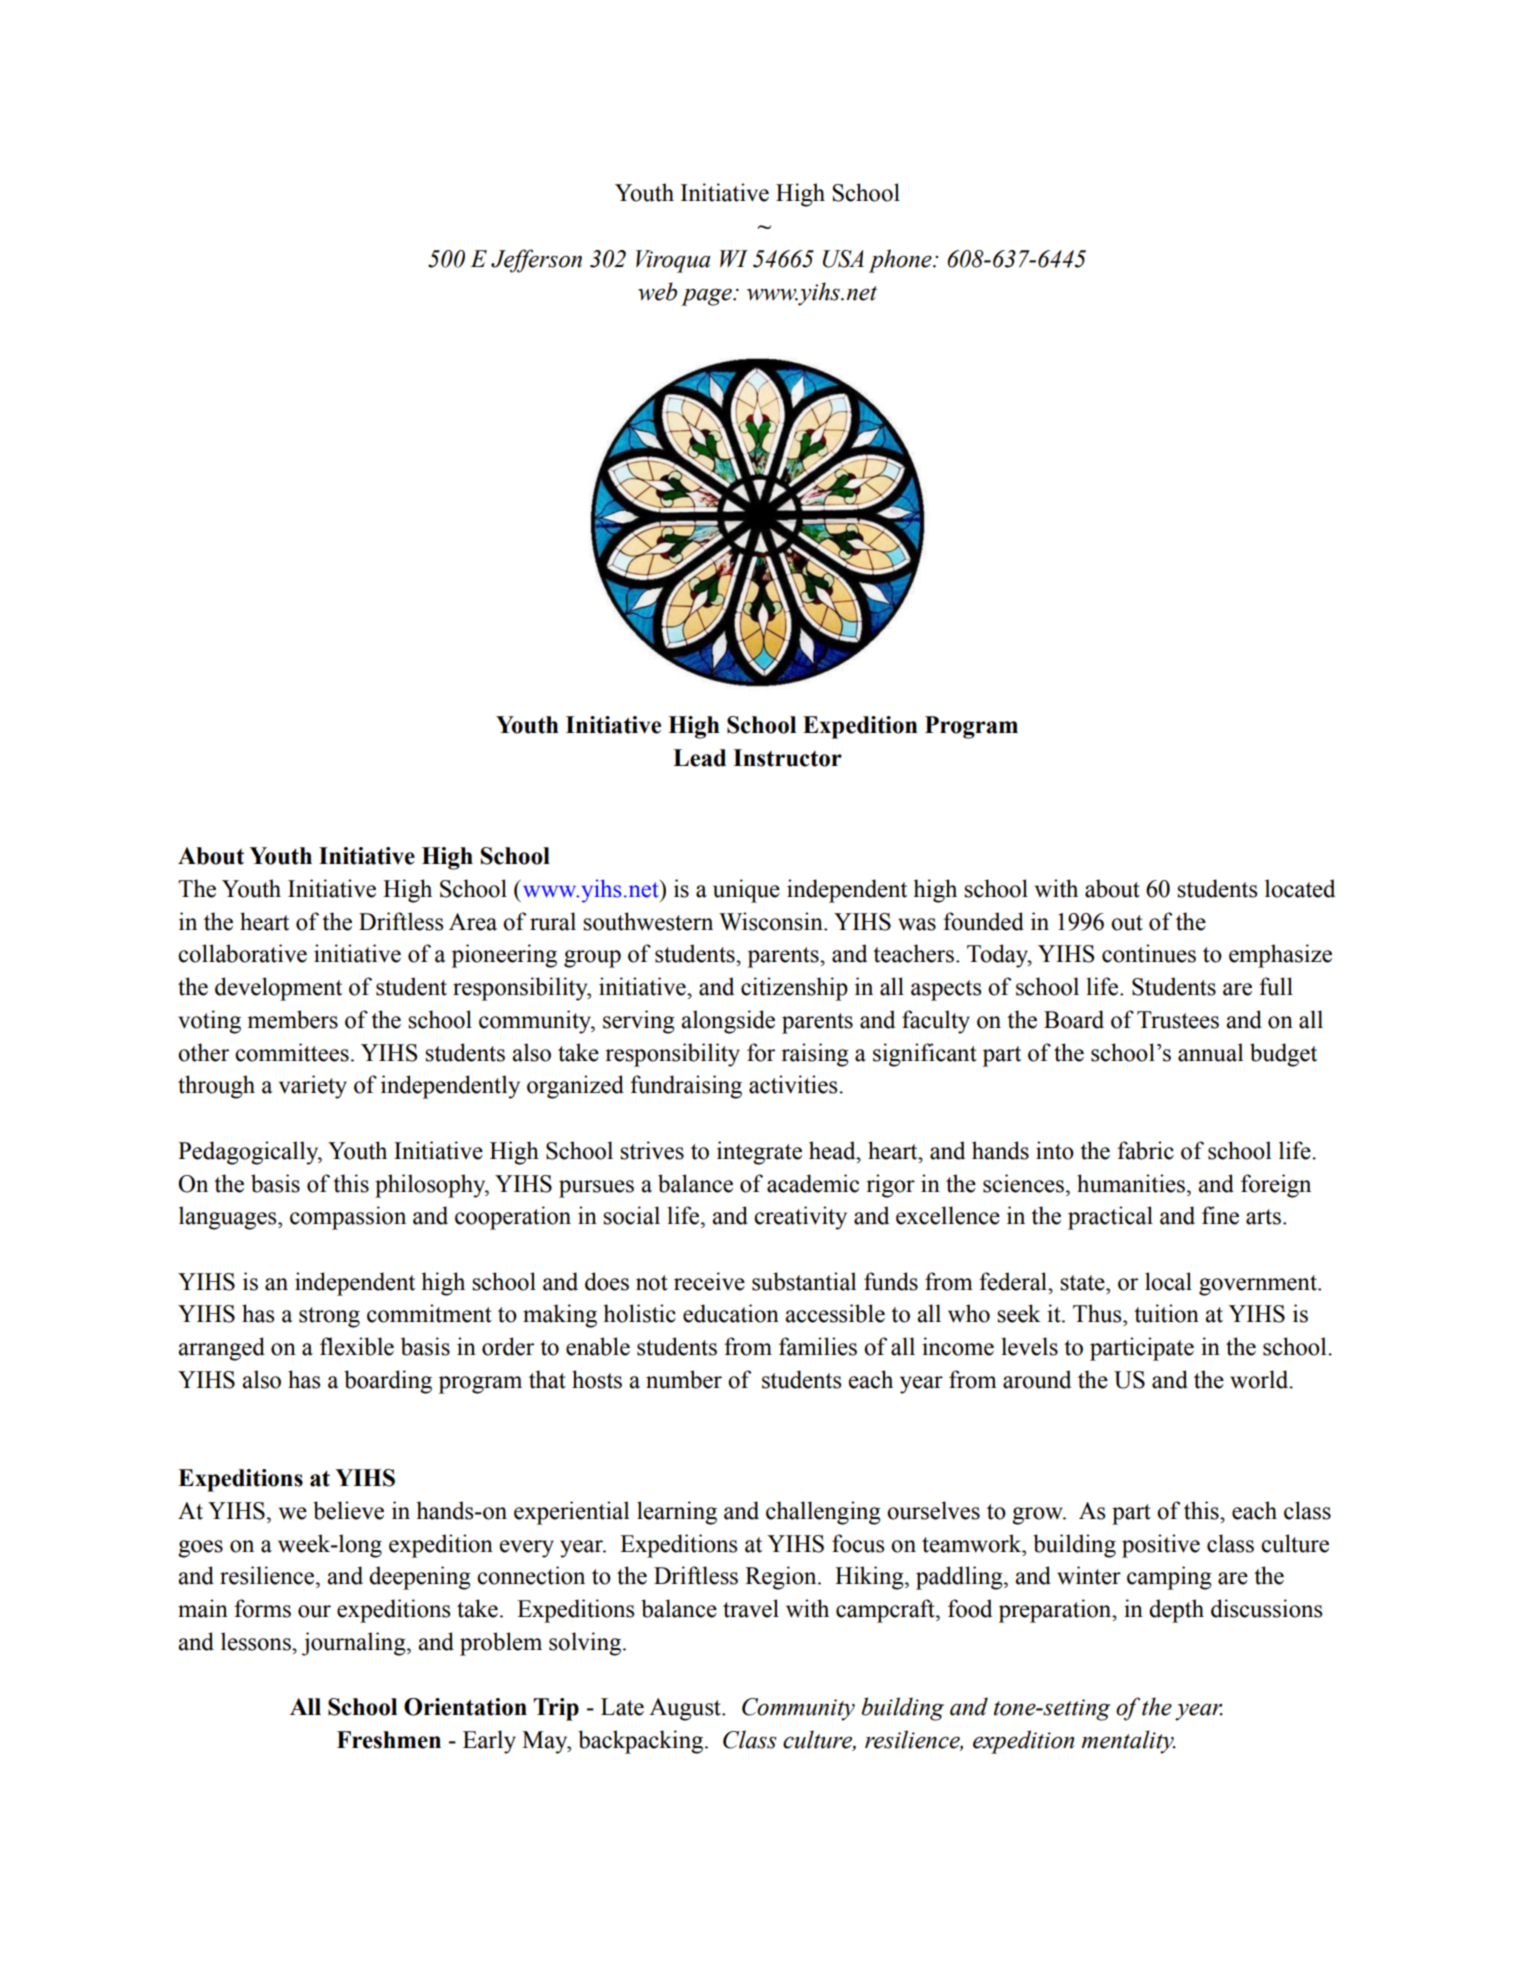  I want to click on web, so click(657, 291).
